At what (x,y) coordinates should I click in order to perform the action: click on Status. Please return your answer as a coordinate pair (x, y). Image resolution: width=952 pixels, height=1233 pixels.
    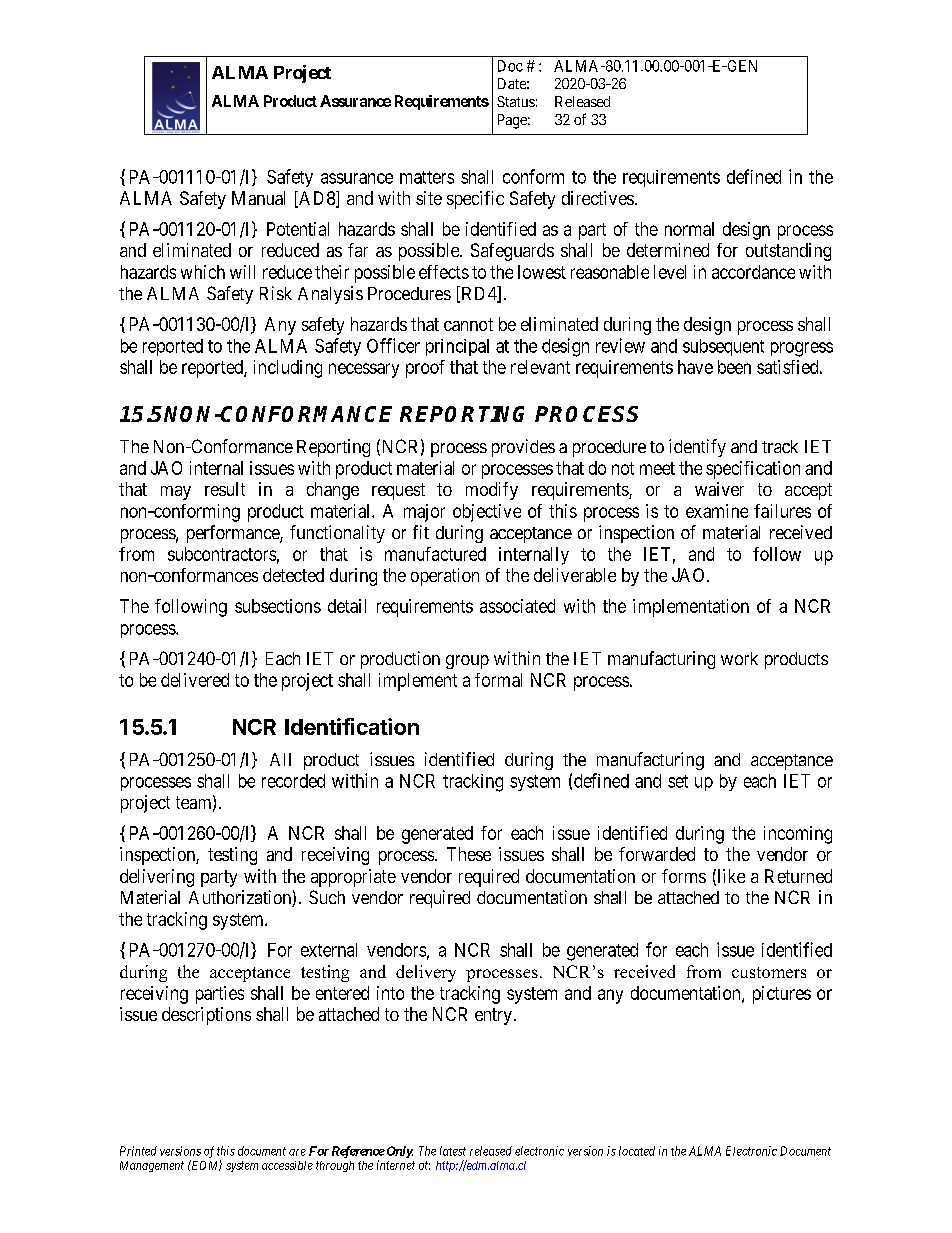
    Looking at the image, I should click on (516, 101).
